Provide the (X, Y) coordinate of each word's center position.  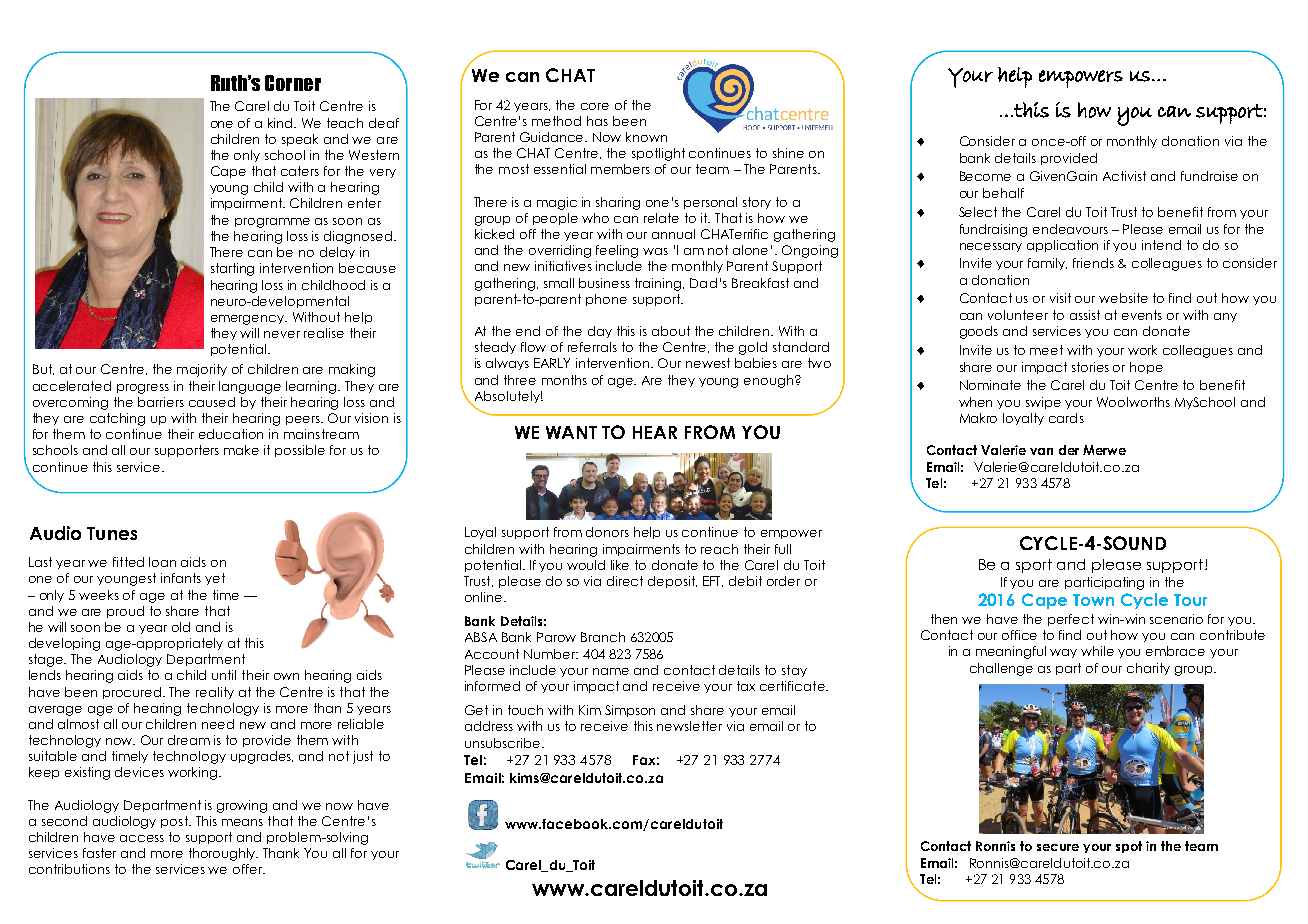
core (595, 106)
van (1041, 451)
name (611, 671)
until (224, 675)
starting (232, 269)
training (659, 284)
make (241, 450)
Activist (1124, 176)
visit (1060, 298)
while (1097, 651)
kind (282, 123)
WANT (571, 432)
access (142, 838)
